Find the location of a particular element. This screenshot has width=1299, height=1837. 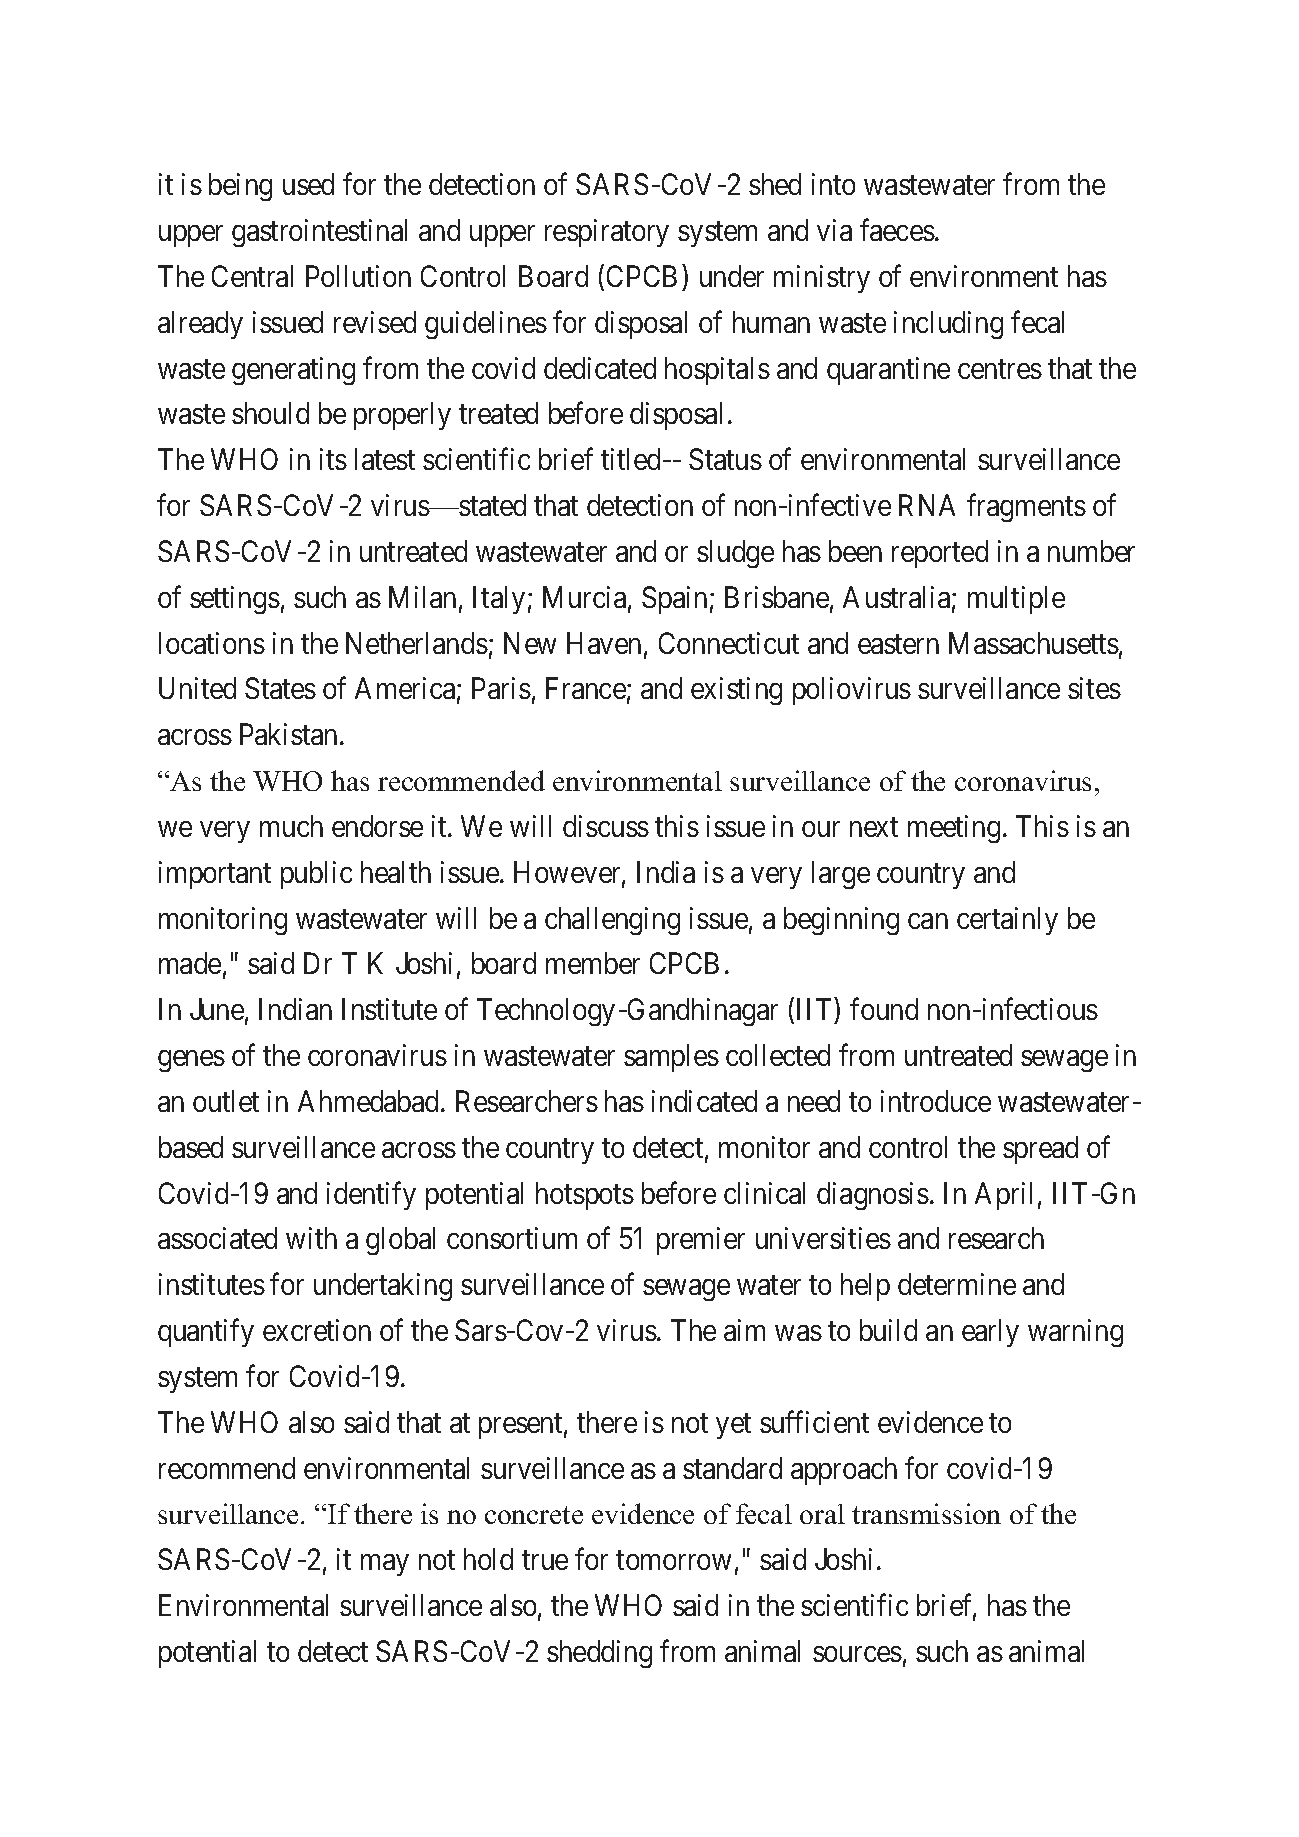

with is located at coordinates (311, 1238).
